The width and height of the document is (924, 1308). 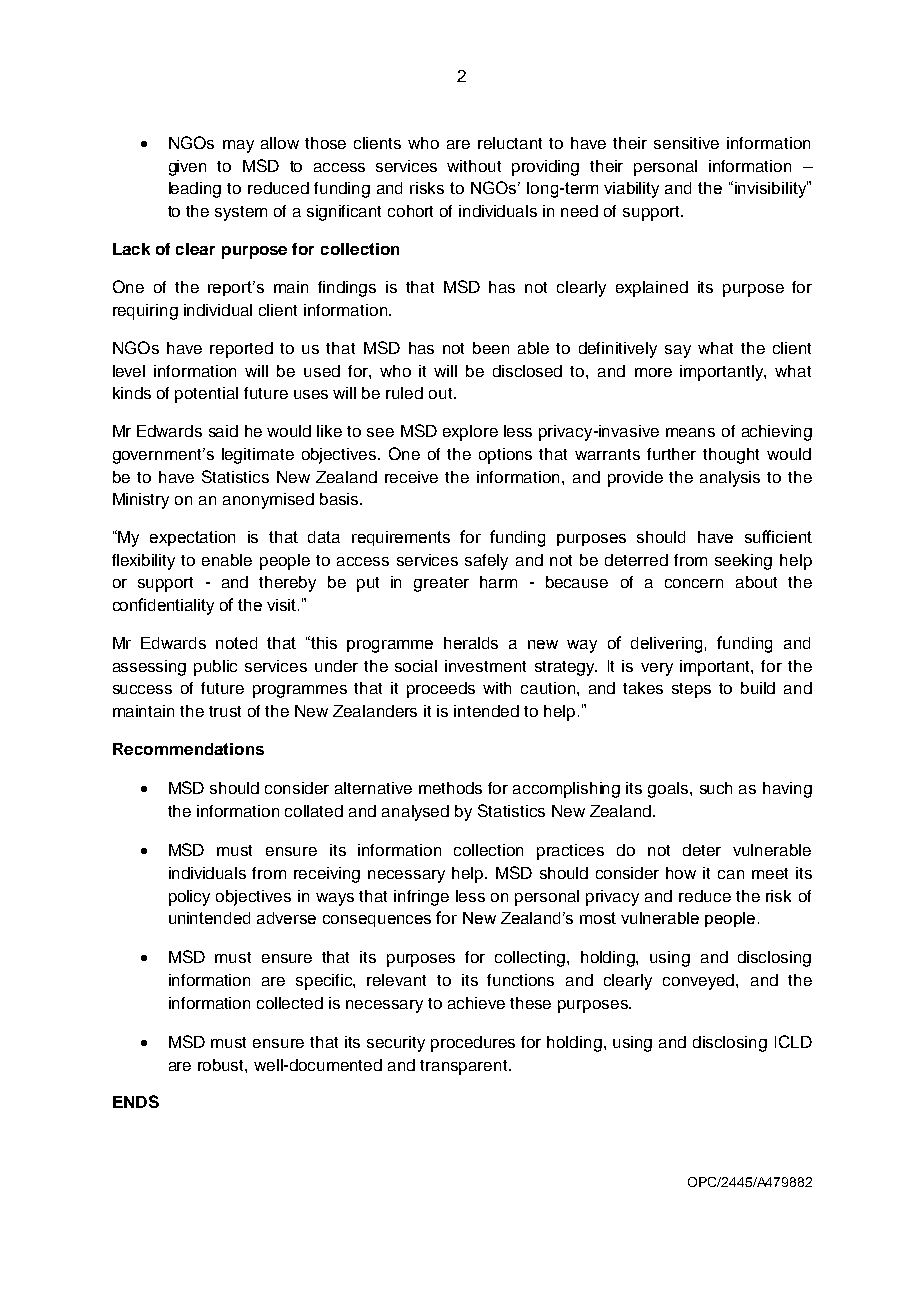 What do you see at coordinates (187, 168) in the document?
I see `given` at bounding box center [187, 168].
